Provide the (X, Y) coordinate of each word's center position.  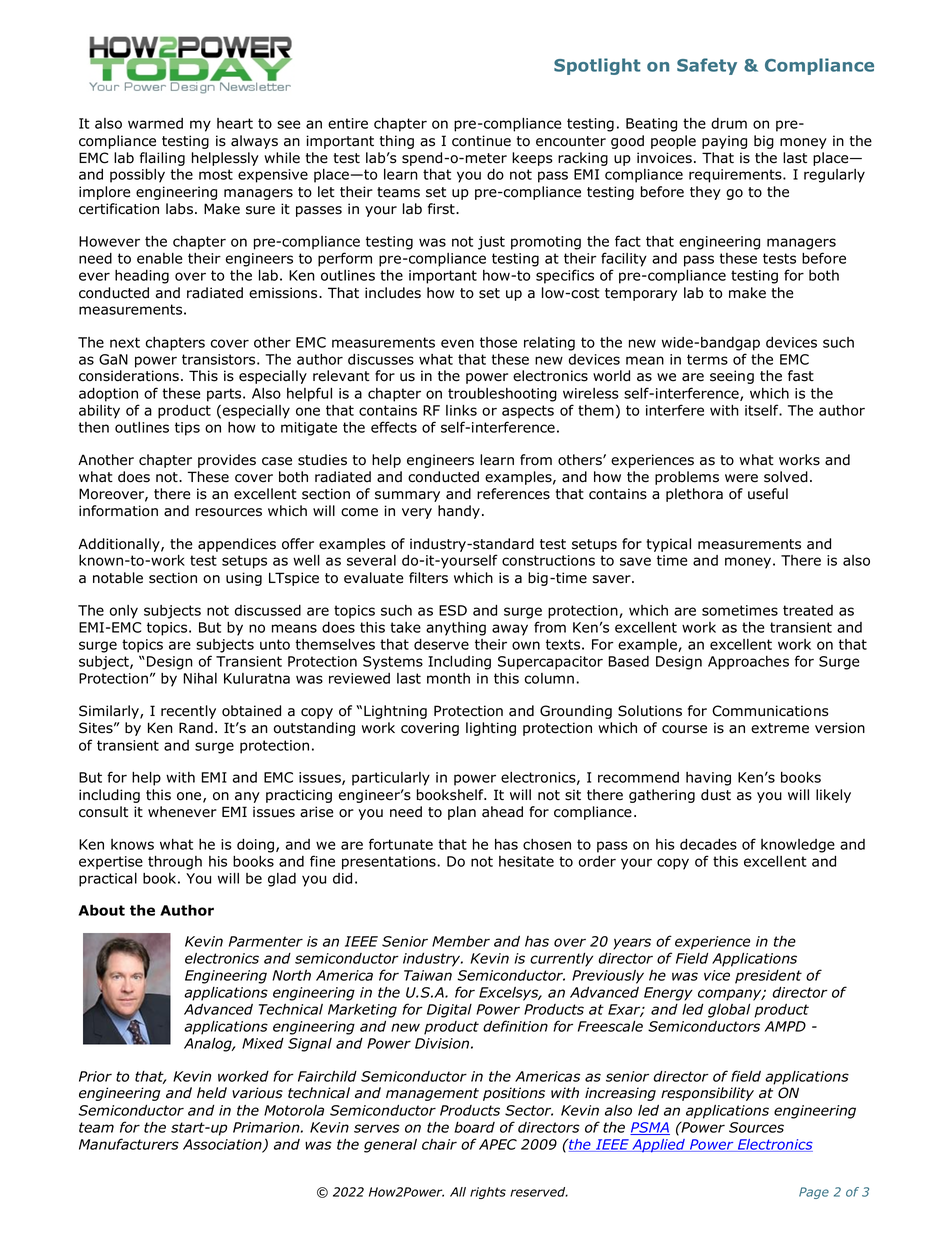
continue (481, 141)
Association (223, 1145)
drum (729, 123)
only (124, 612)
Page (814, 1193)
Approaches (748, 663)
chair (439, 1144)
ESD (453, 610)
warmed (155, 123)
